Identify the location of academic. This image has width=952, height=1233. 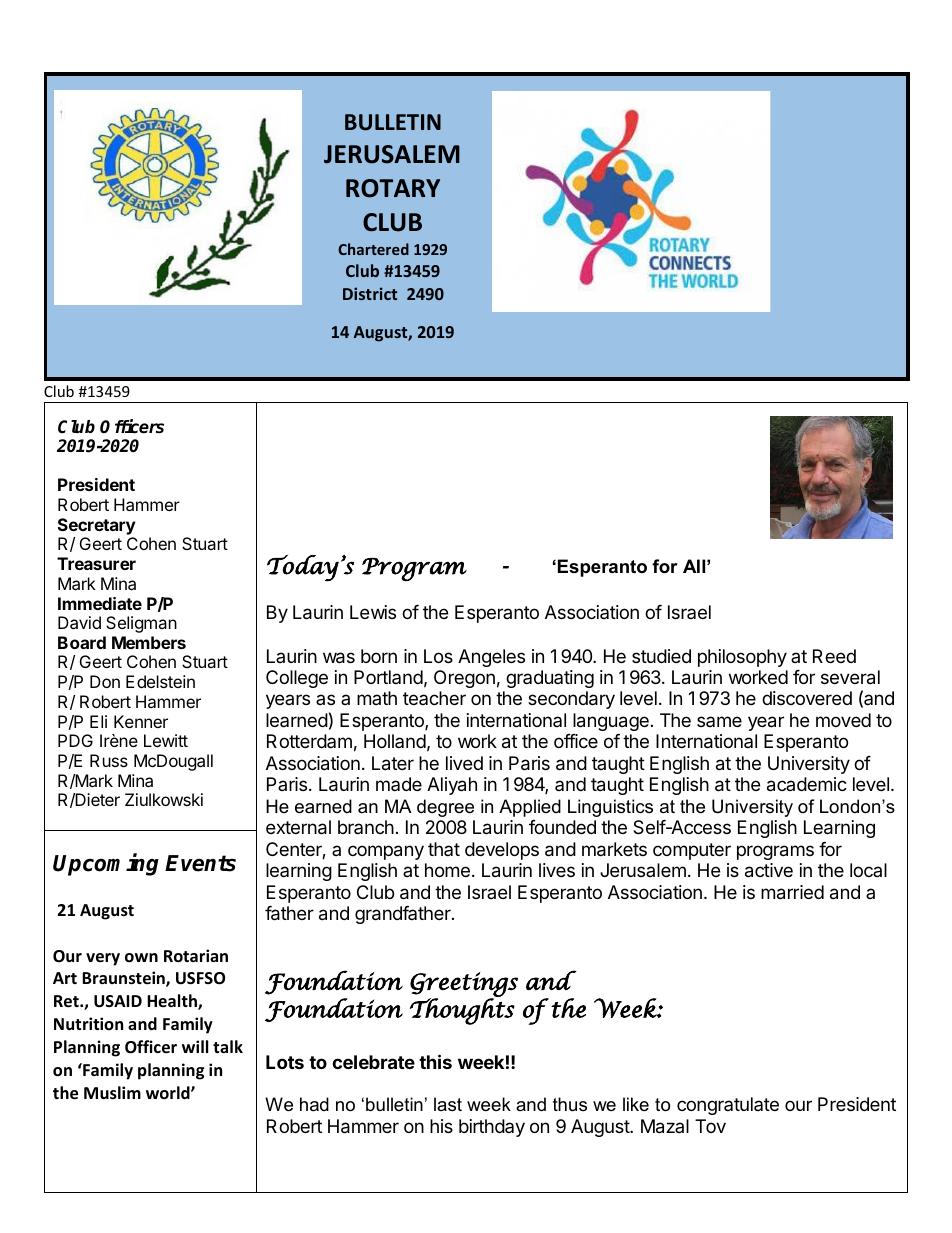
(807, 784).
